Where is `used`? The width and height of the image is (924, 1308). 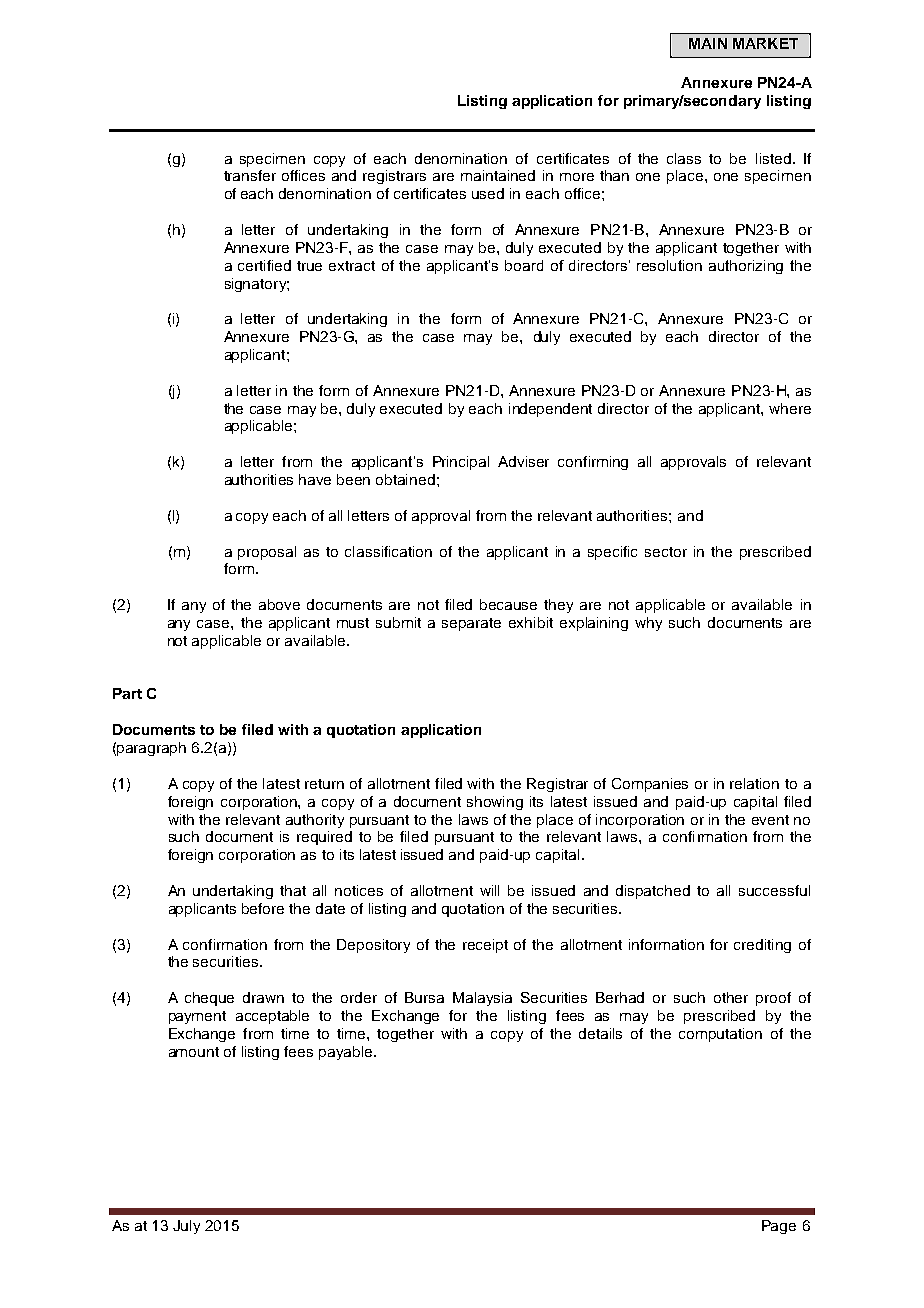 used is located at coordinates (488, 193).
